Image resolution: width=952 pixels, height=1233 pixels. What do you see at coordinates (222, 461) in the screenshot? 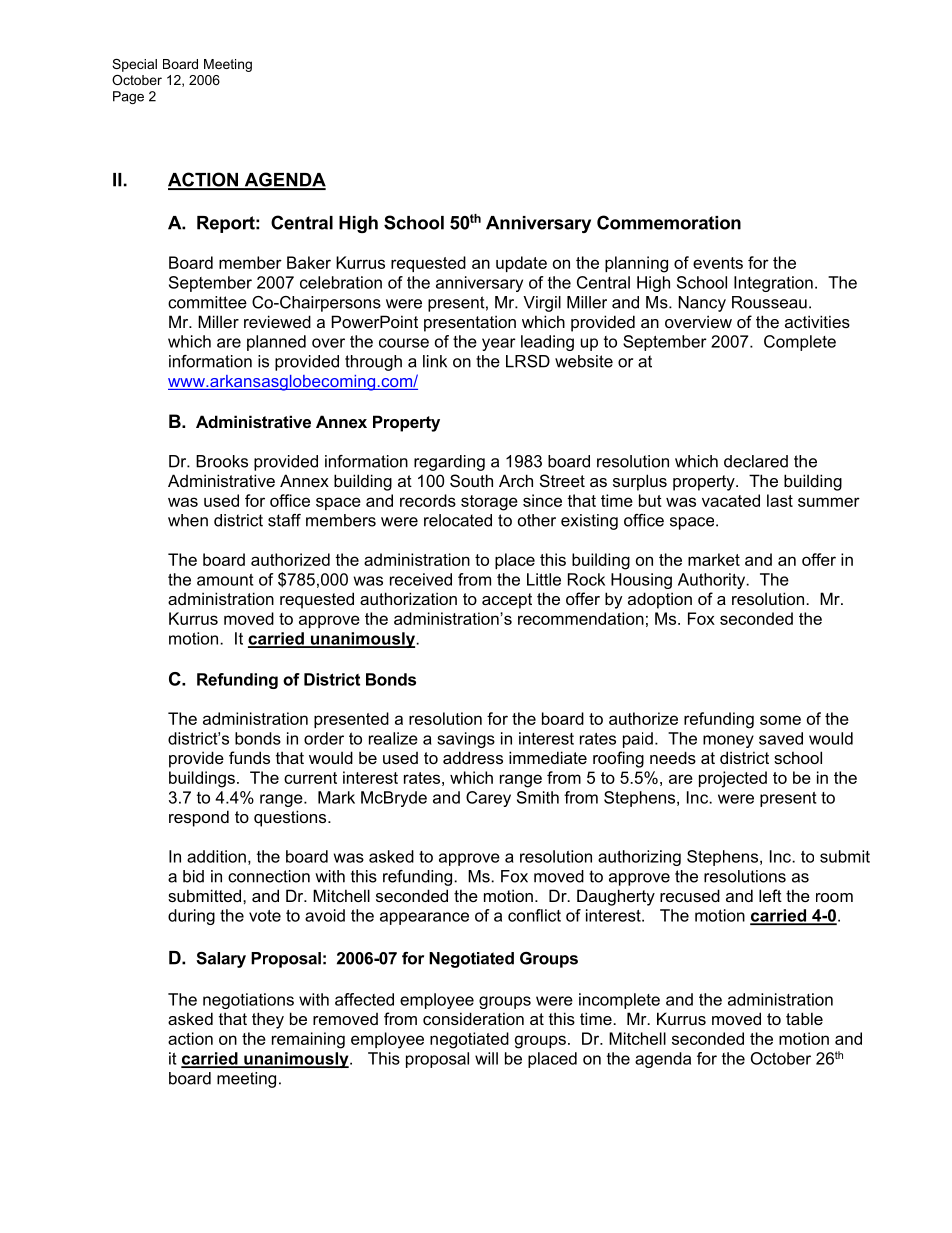
I see `Brooks` at bounding box center [222, 461].
